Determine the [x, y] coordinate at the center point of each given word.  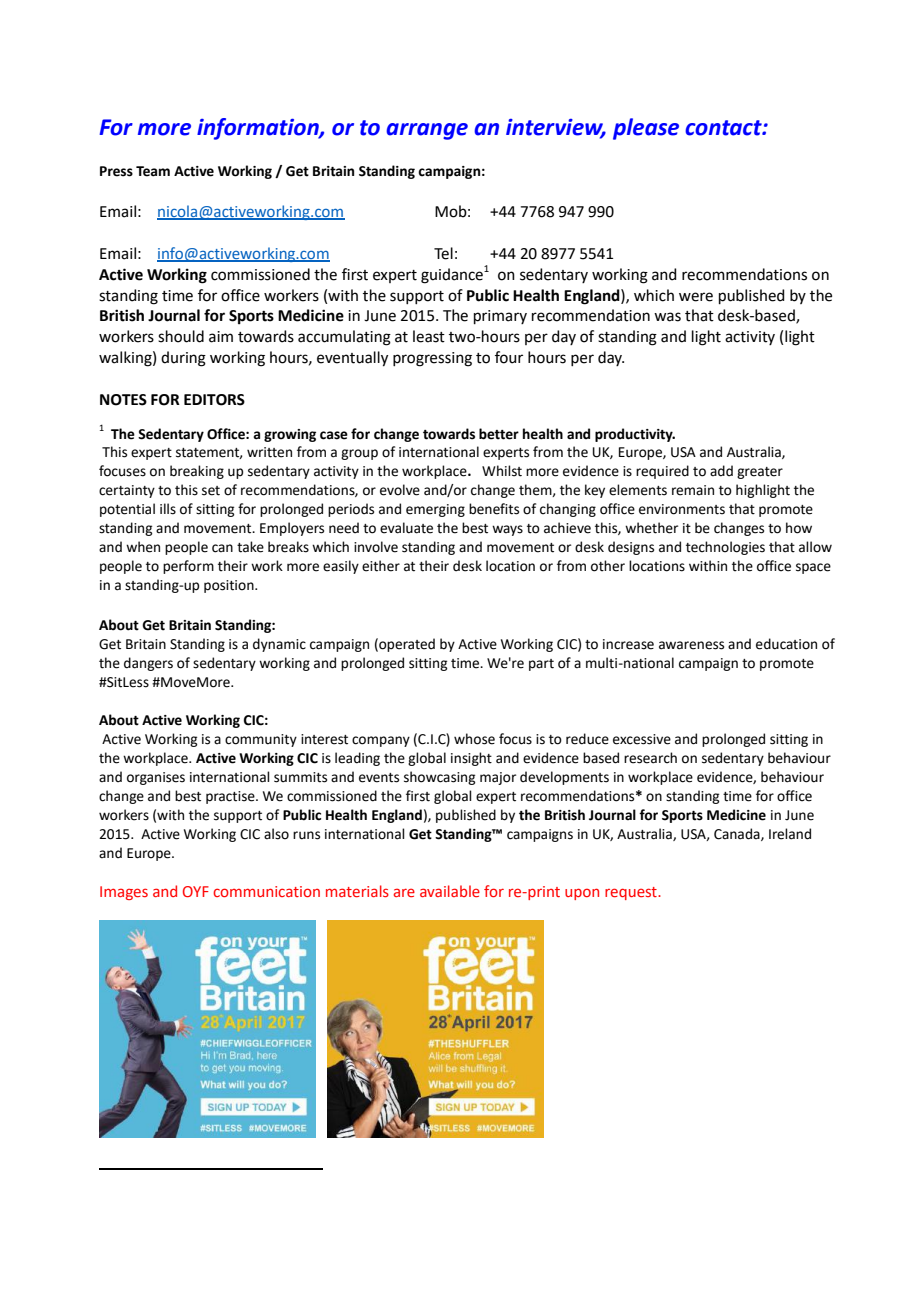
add [721, 471]
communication [266, 891]
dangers [148, 664]
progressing [432, 359]
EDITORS [214, 400]
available [450, 891]
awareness [691, 645]
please [646, 129]
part [541, 665]
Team [153, 171]
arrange [427, 131]
